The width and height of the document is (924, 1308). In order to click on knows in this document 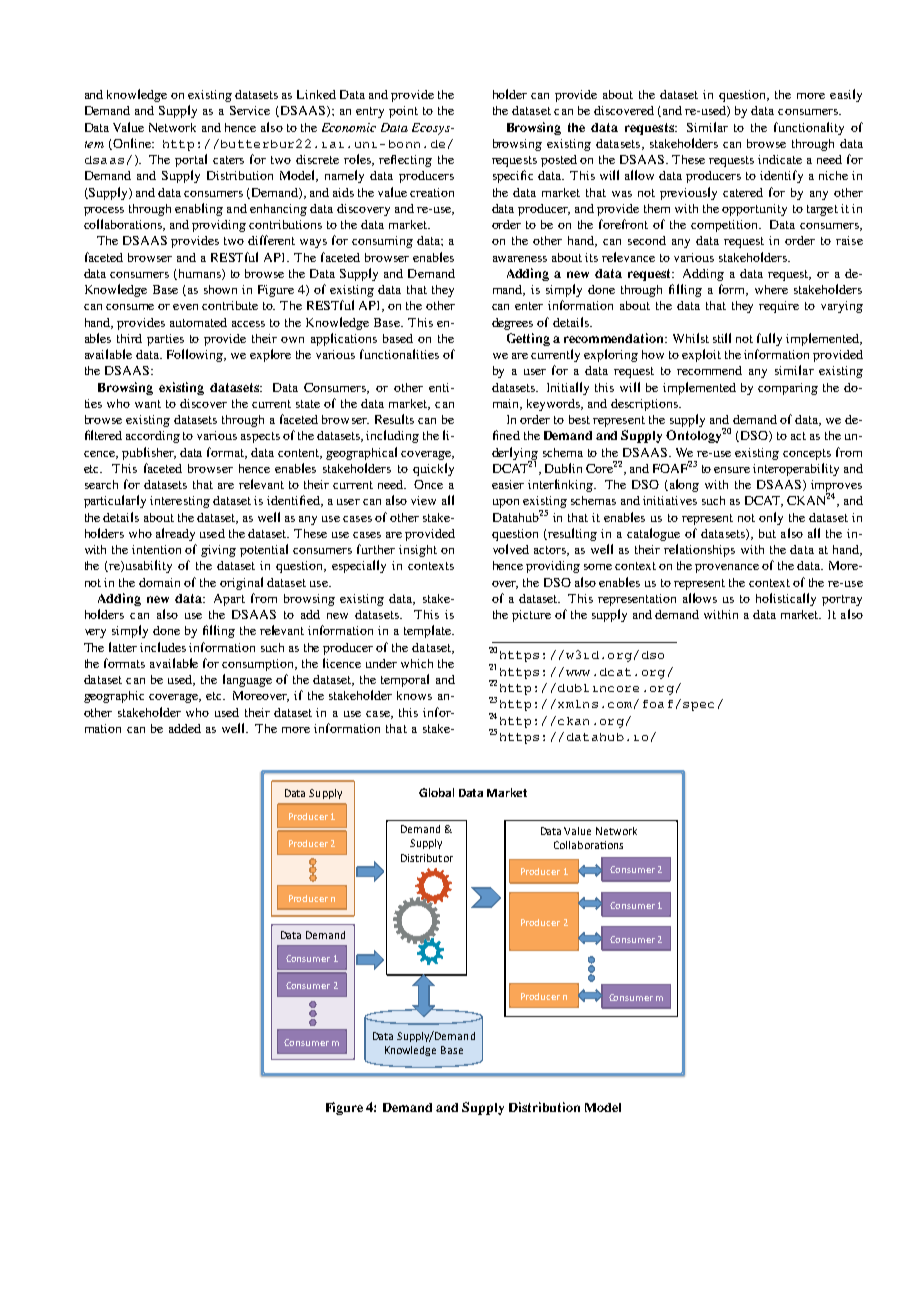, I will do `click(414, 695)`.
